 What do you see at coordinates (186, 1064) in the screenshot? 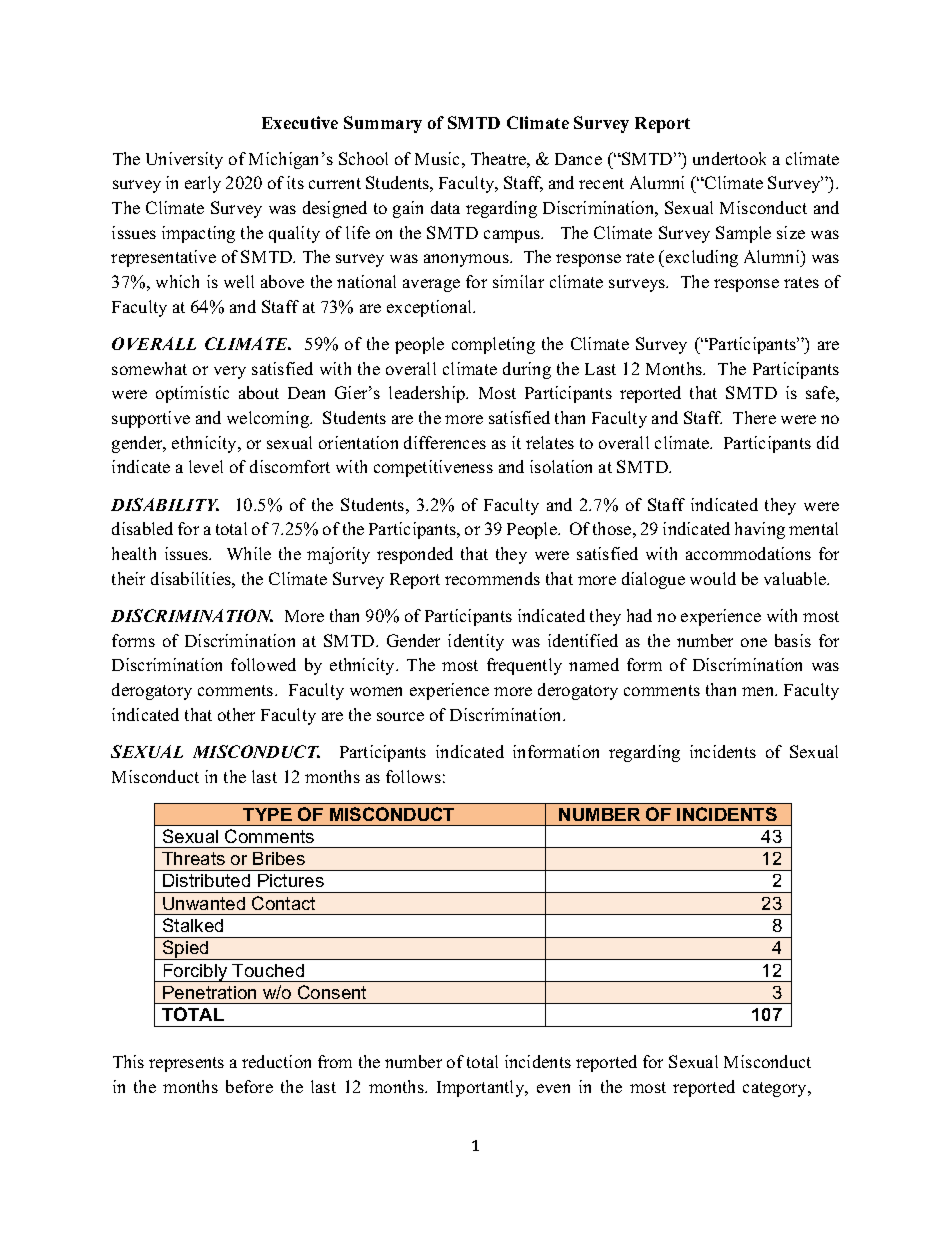
I see `represents` at bounding box center [186, 1064].
